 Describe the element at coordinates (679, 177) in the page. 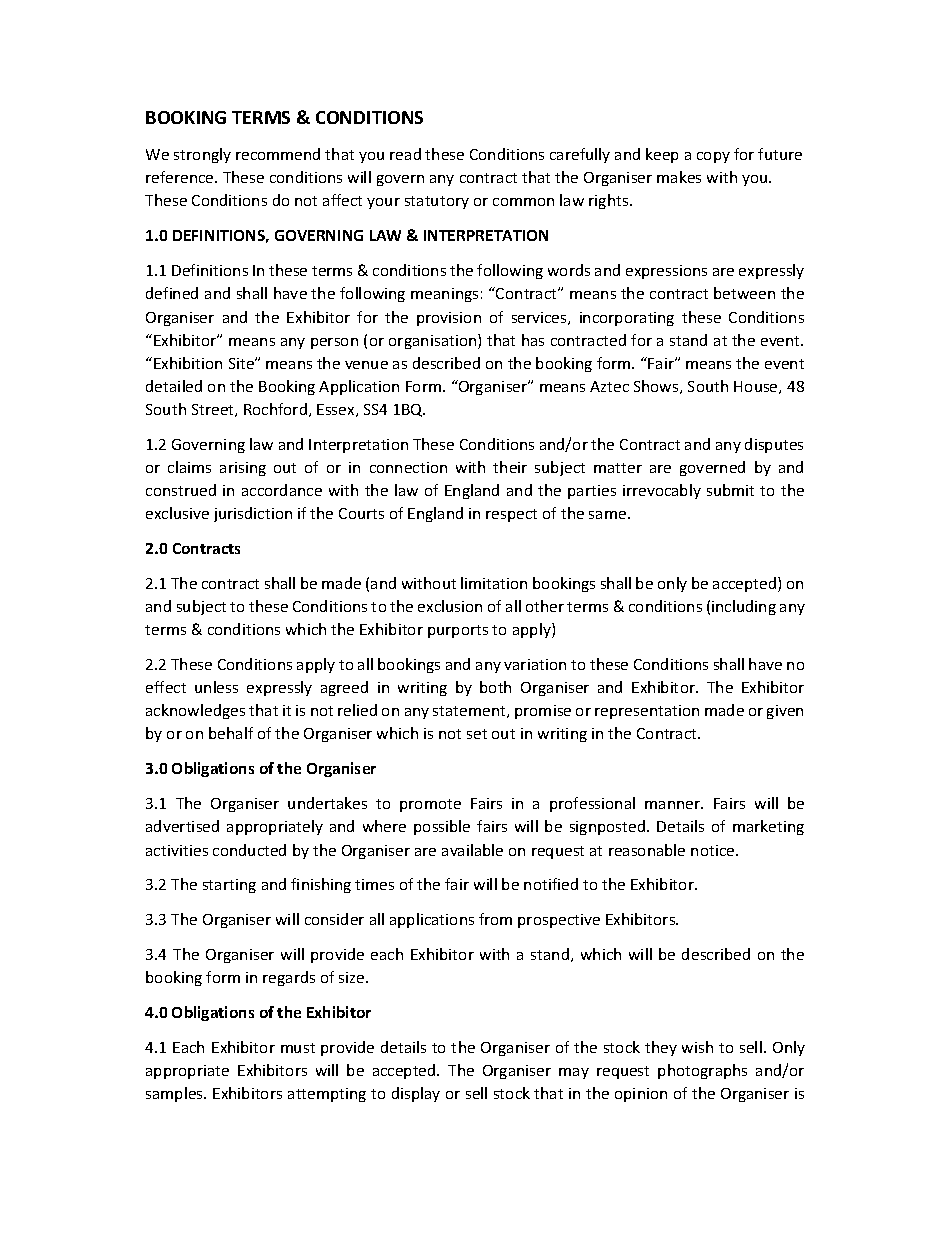

I see `makes` at that location.
